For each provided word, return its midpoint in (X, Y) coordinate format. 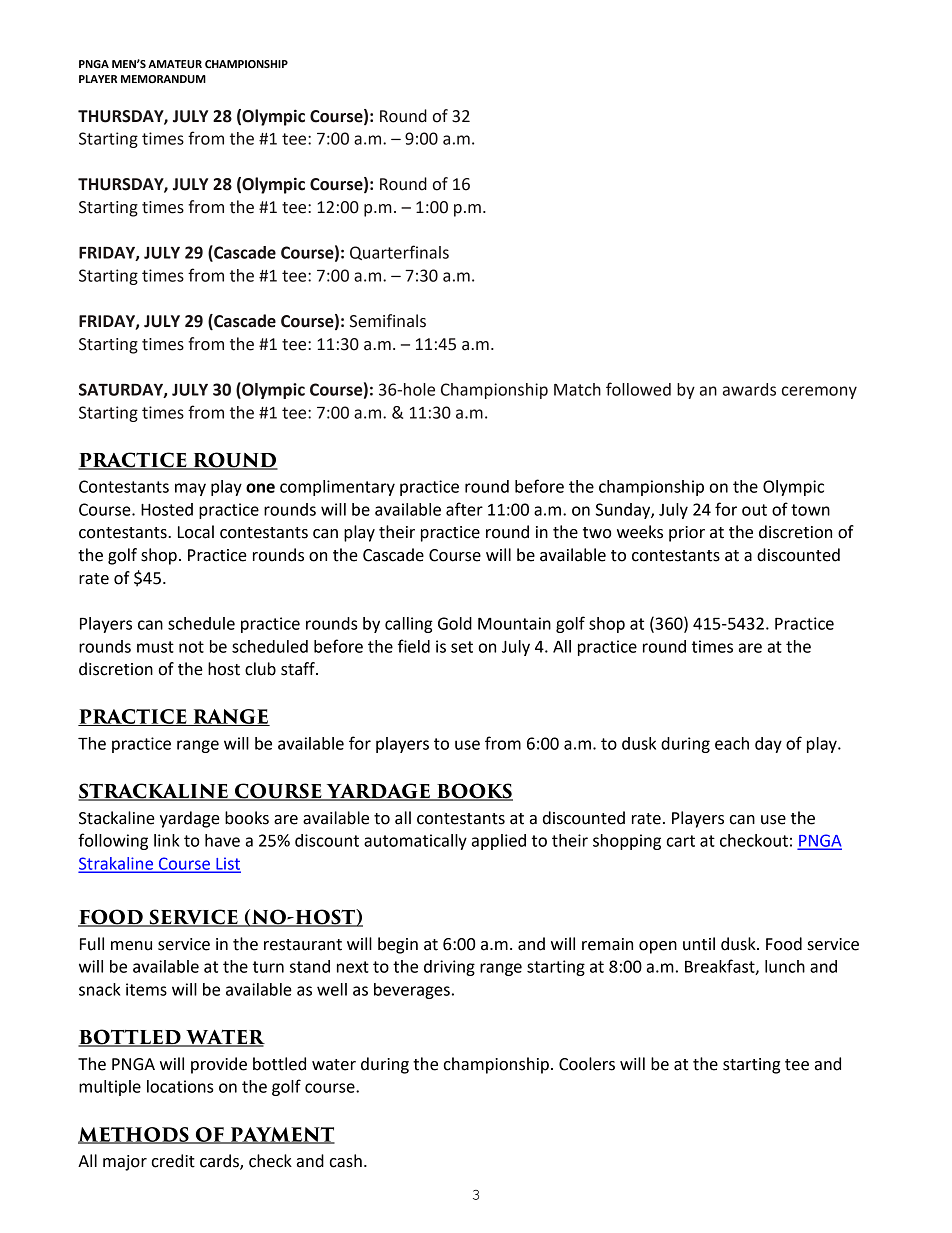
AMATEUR (175, 64)
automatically (415, 842)
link (166, 840)
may (190, 489)
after (464, 509)
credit (173, 1161)
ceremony (819, 392)
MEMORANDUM (163, 79)
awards (749, 389)
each (732, 743)
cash (345, 1161)
